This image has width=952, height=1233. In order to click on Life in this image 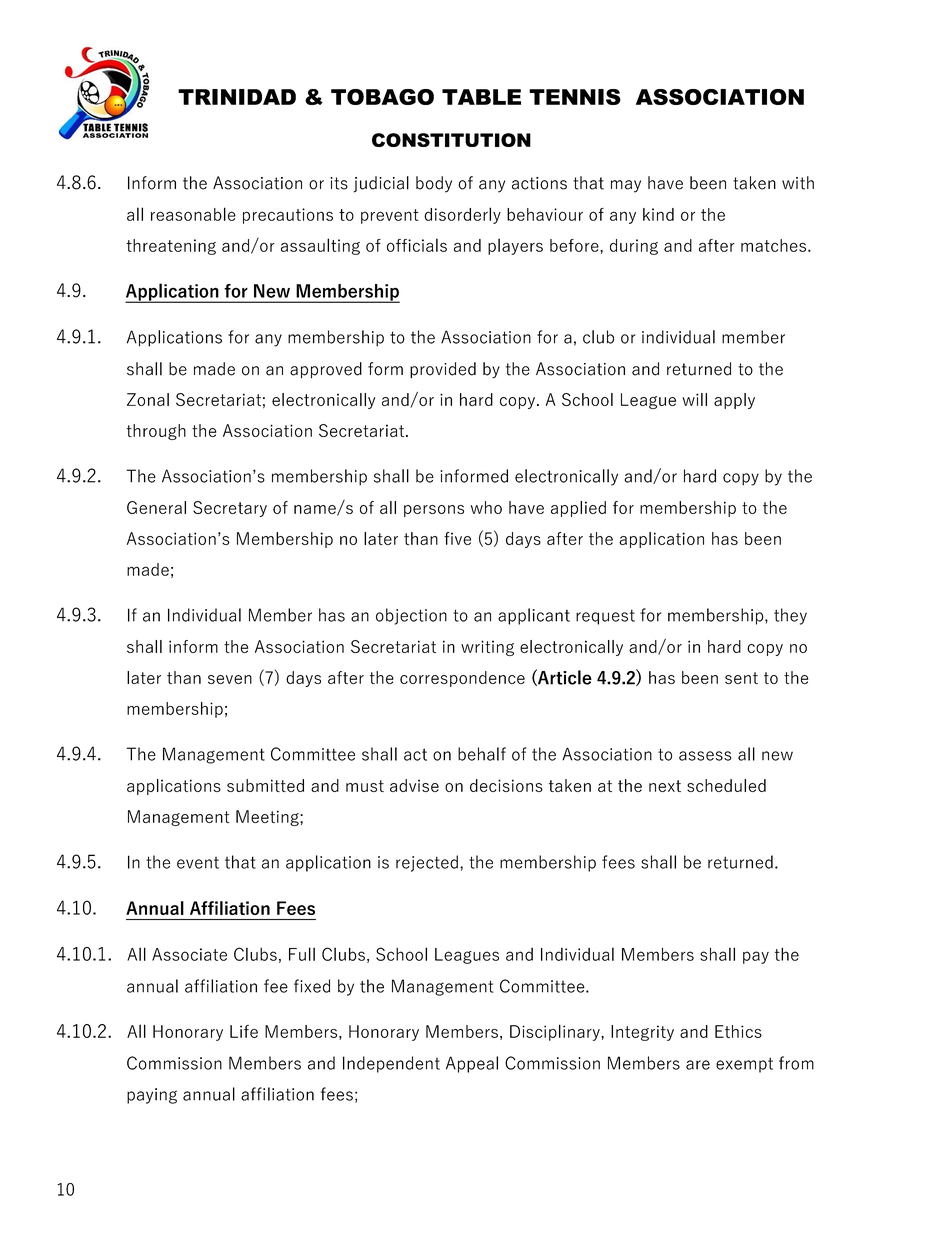, I will do `click(244, 1031)`.
